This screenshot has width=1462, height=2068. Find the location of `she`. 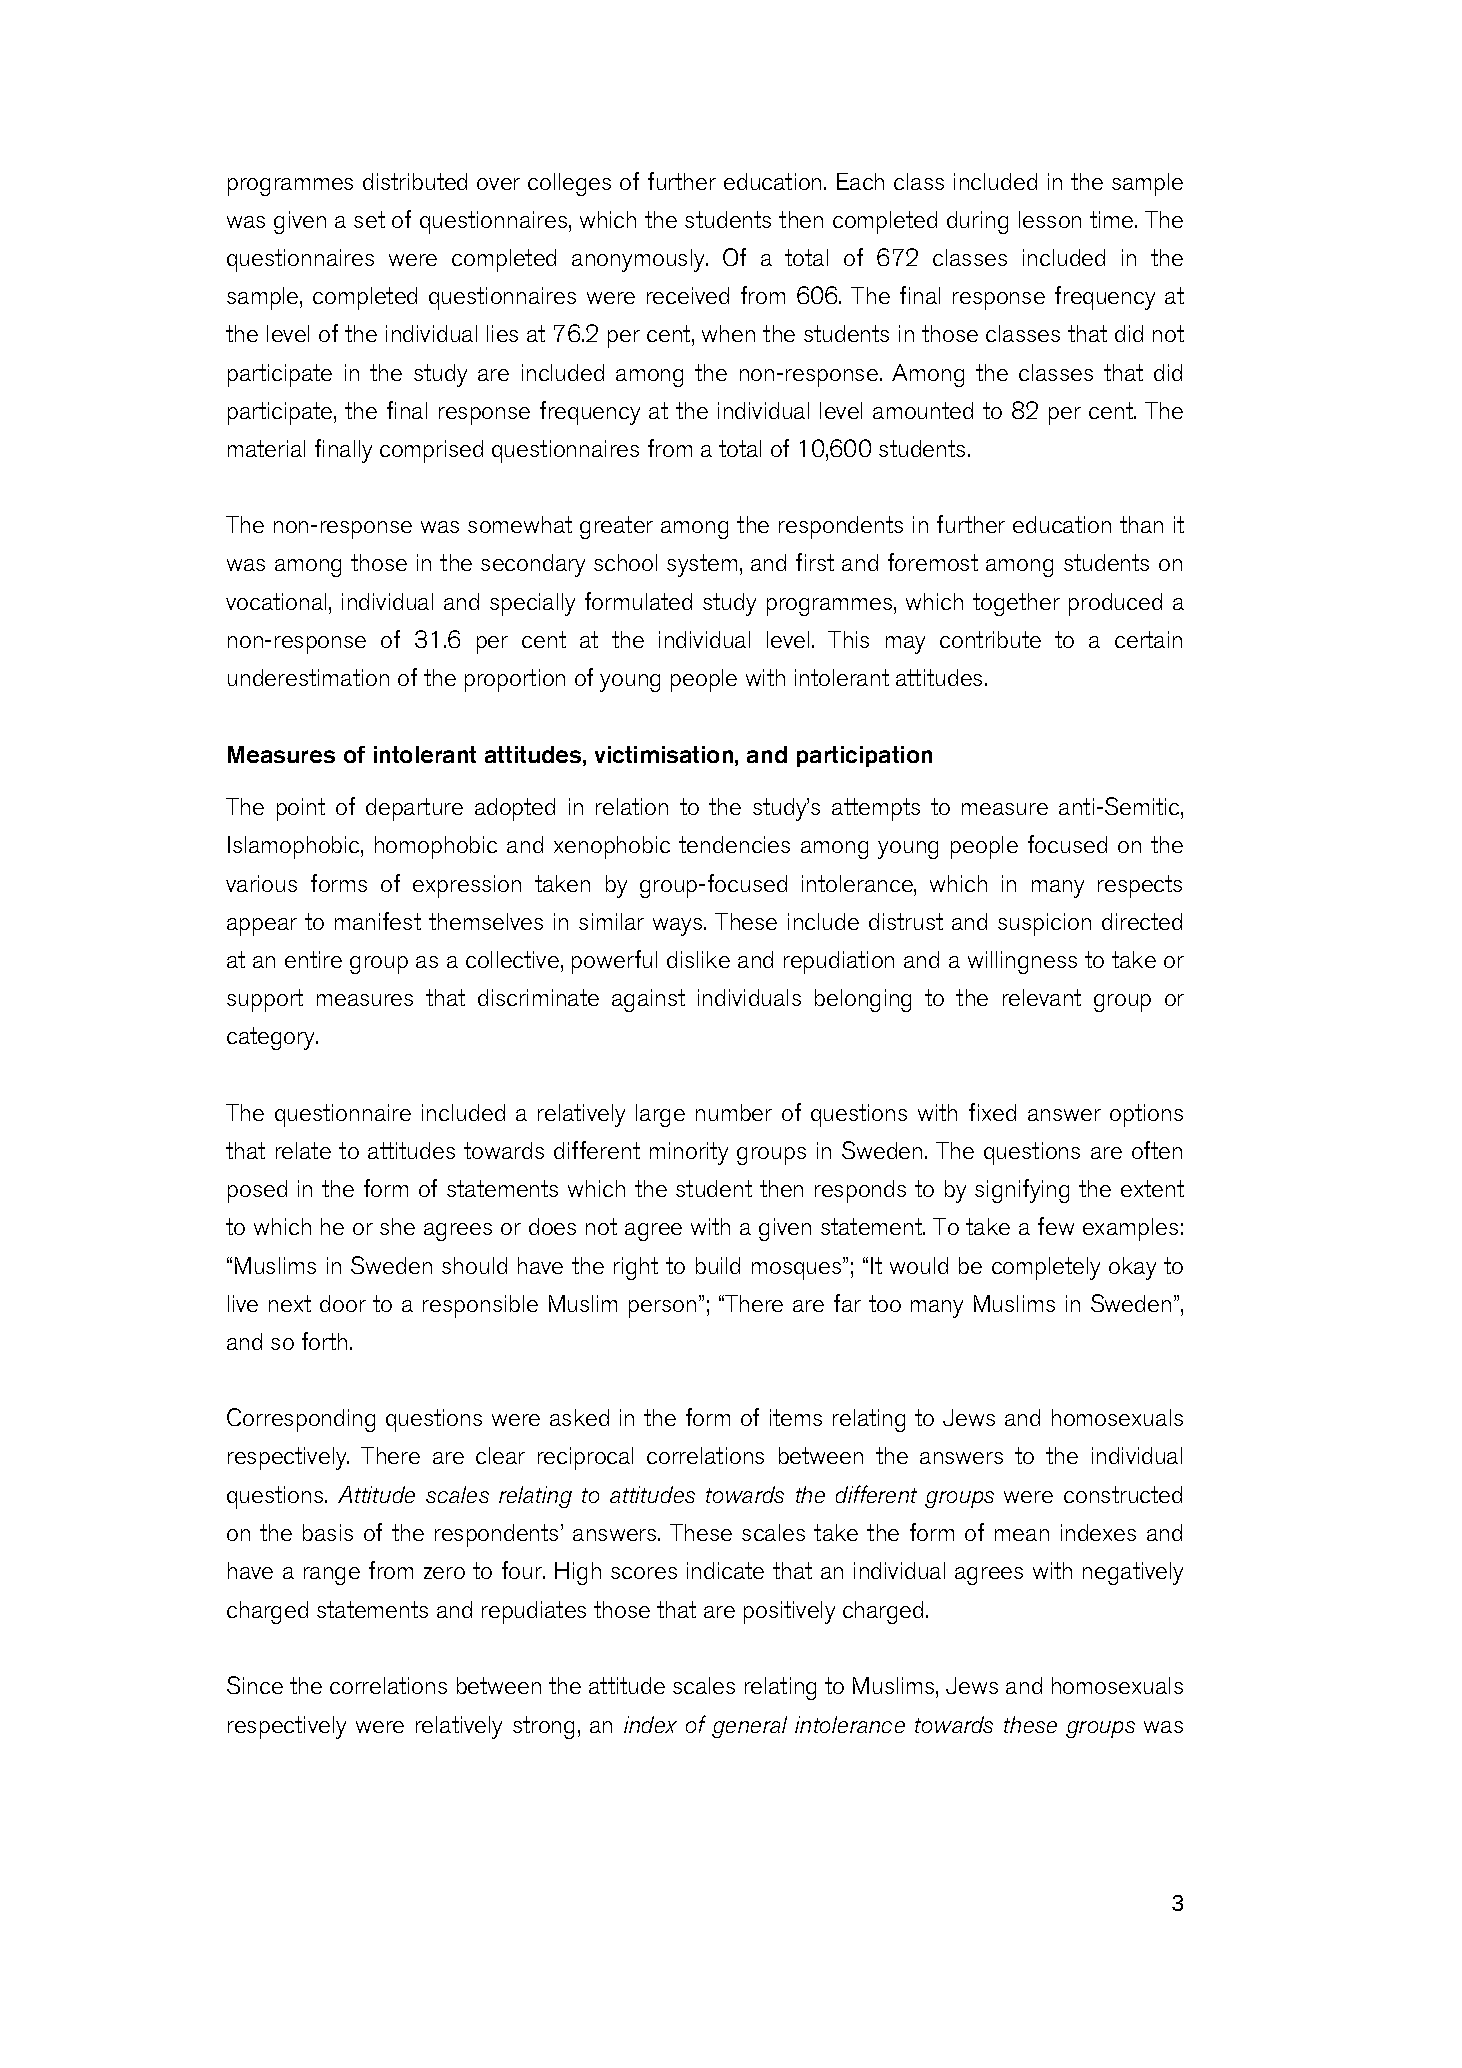

she is located at coordinates (397, 1226).
